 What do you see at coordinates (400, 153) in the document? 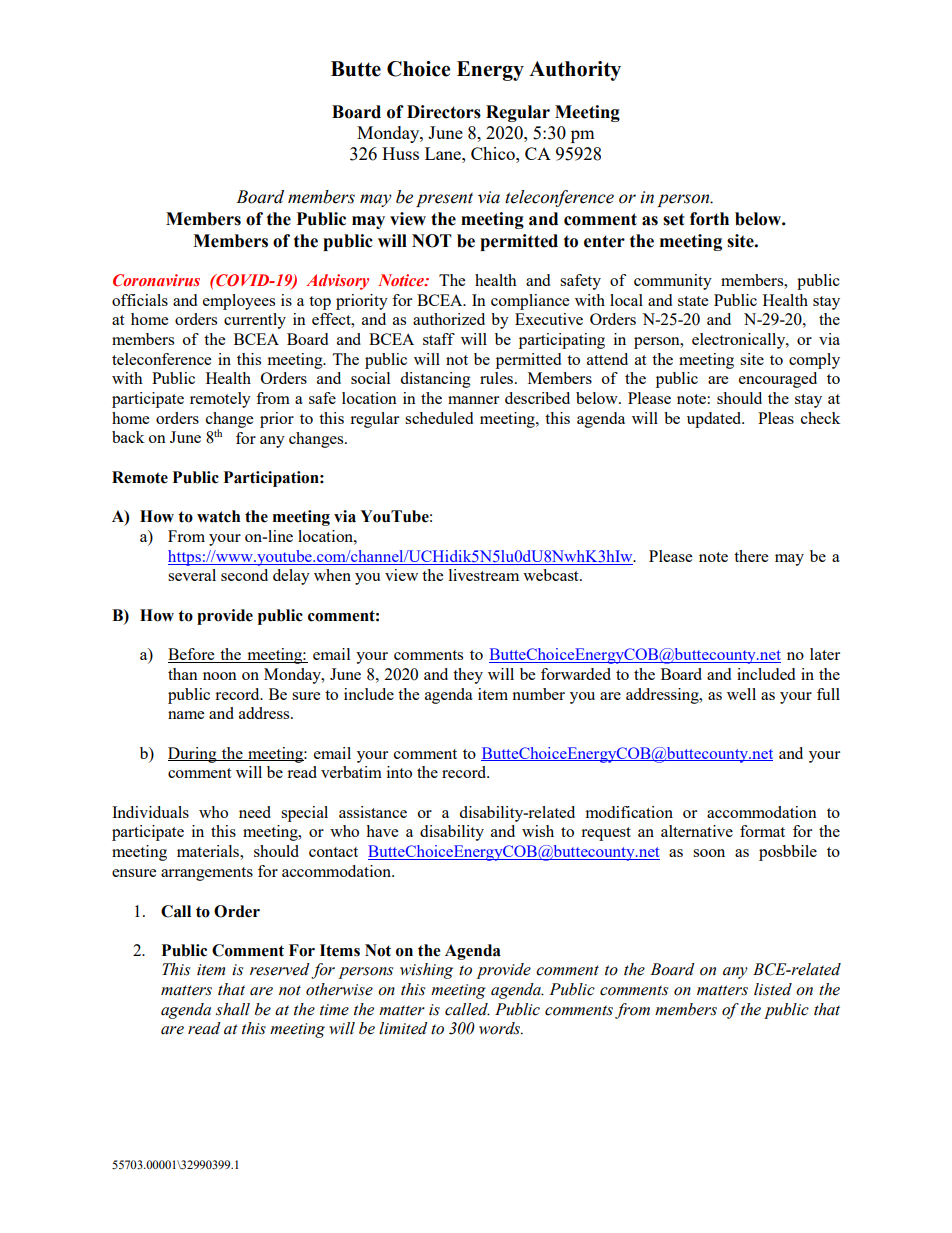
I see `Huss` at bounding box center [400, 153].
